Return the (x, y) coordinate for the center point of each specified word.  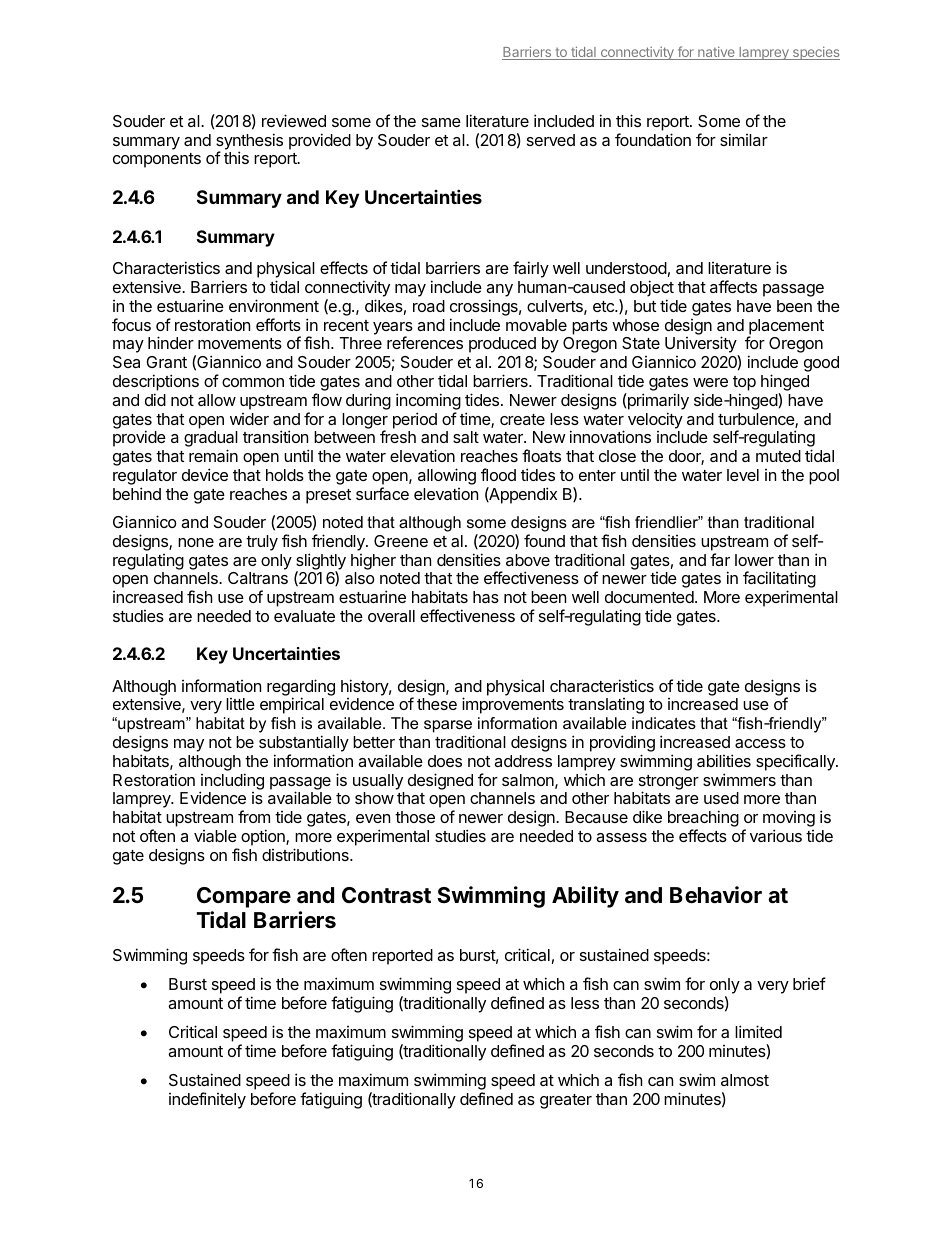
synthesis (249, 142)
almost (745, 1080)
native (716, 53)
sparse (449, 728)
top (744, 383)
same (441, 122)
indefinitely (207, 1100)
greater (566, 1101)
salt (466, 437)
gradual (211, 440)
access (760, 743)
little (240, 704)
